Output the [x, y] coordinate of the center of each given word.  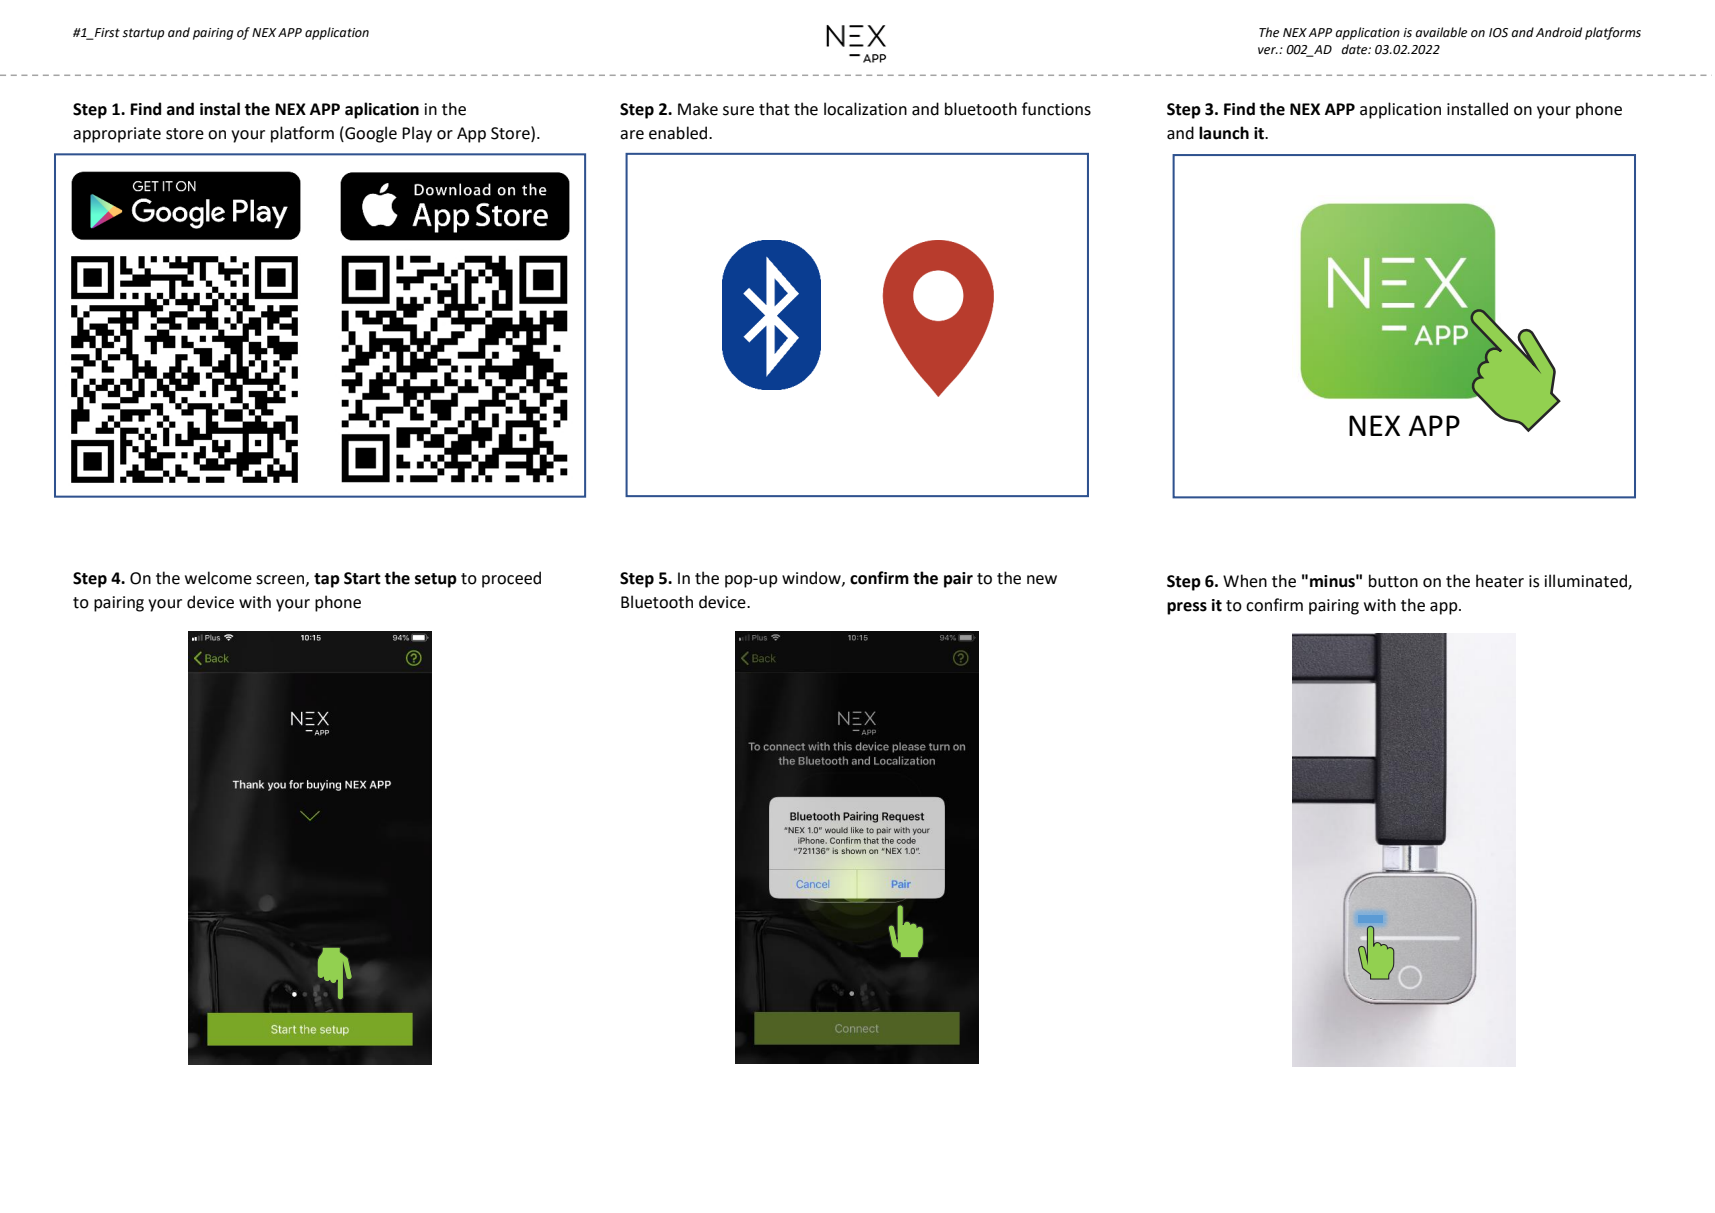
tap [327, 580]
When [1245, 581]
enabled [679, 133]
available [1441, 32]
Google [370, 134]
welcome [218, 578]
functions [1056, 109]
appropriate [117, 135]
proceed [511, 579]
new [1042, 580]
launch [1224, 133]
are [632, 135]
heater [1500, 581]
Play [417, 134]
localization [865, 109]
